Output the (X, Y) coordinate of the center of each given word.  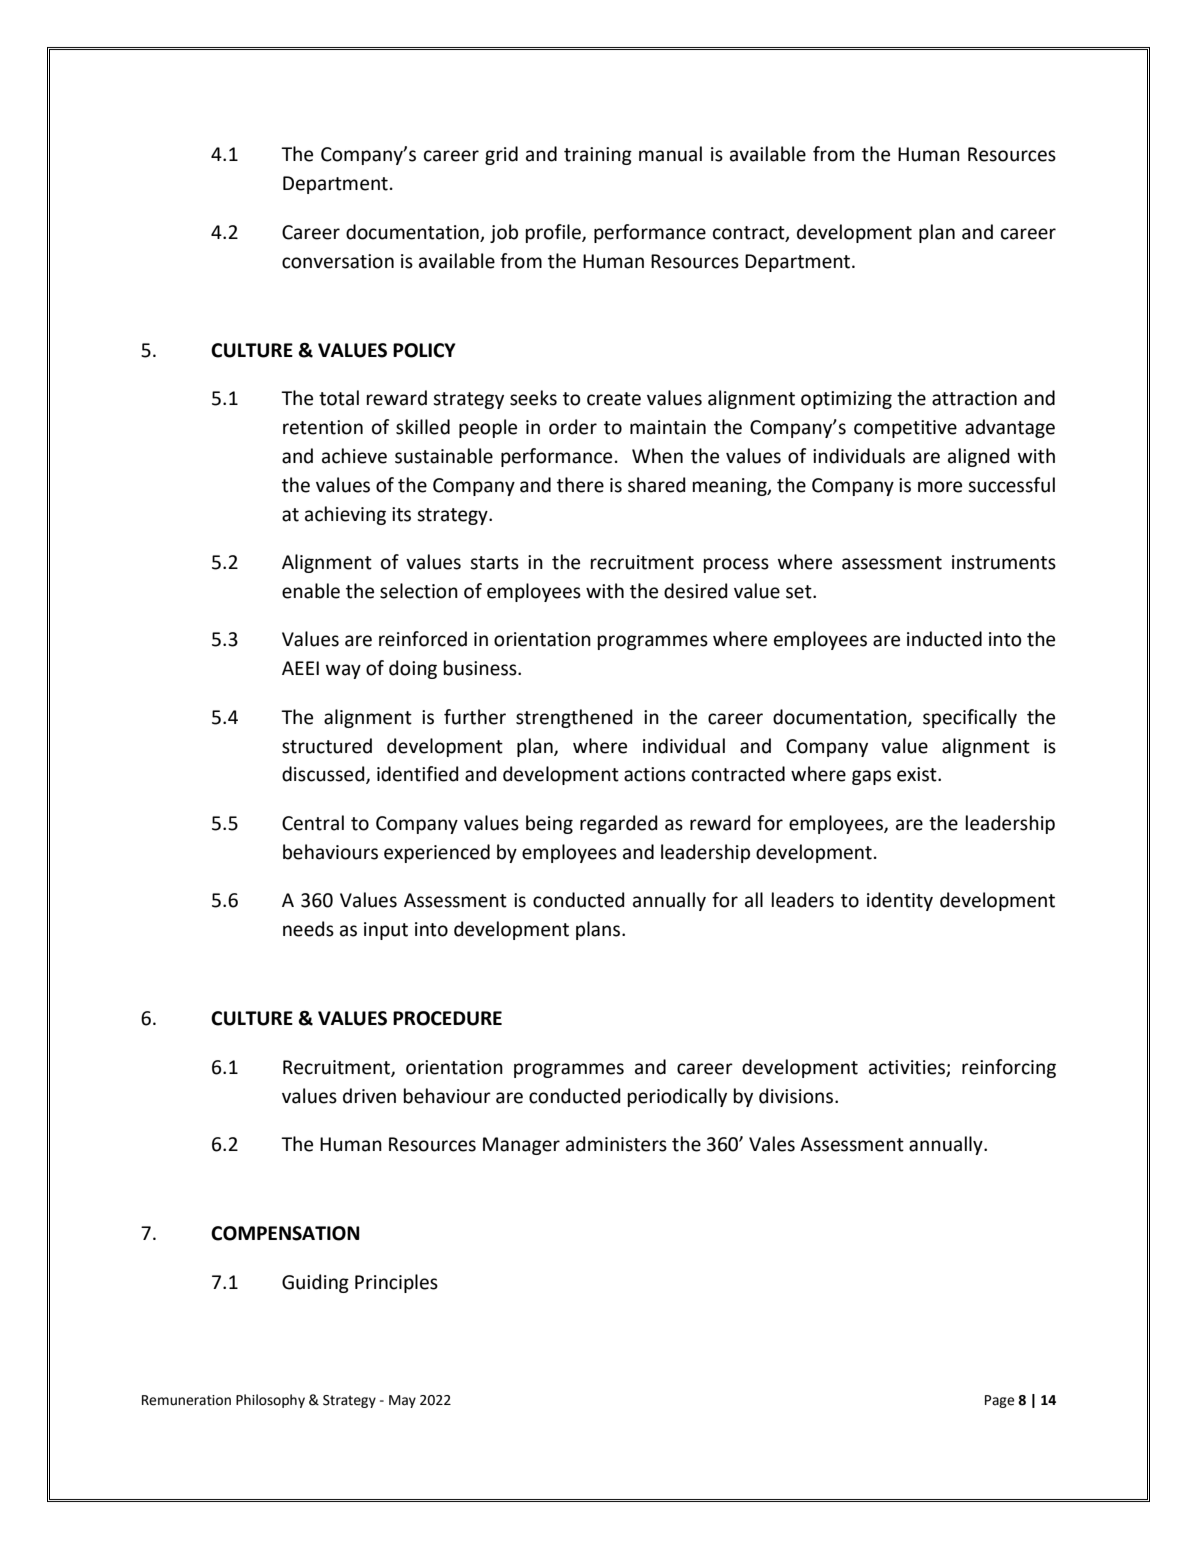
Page (999, 1401)
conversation (338, 261)
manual (670, 154)
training (598, 156)
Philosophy (270, 1401)
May (402, 1401)
